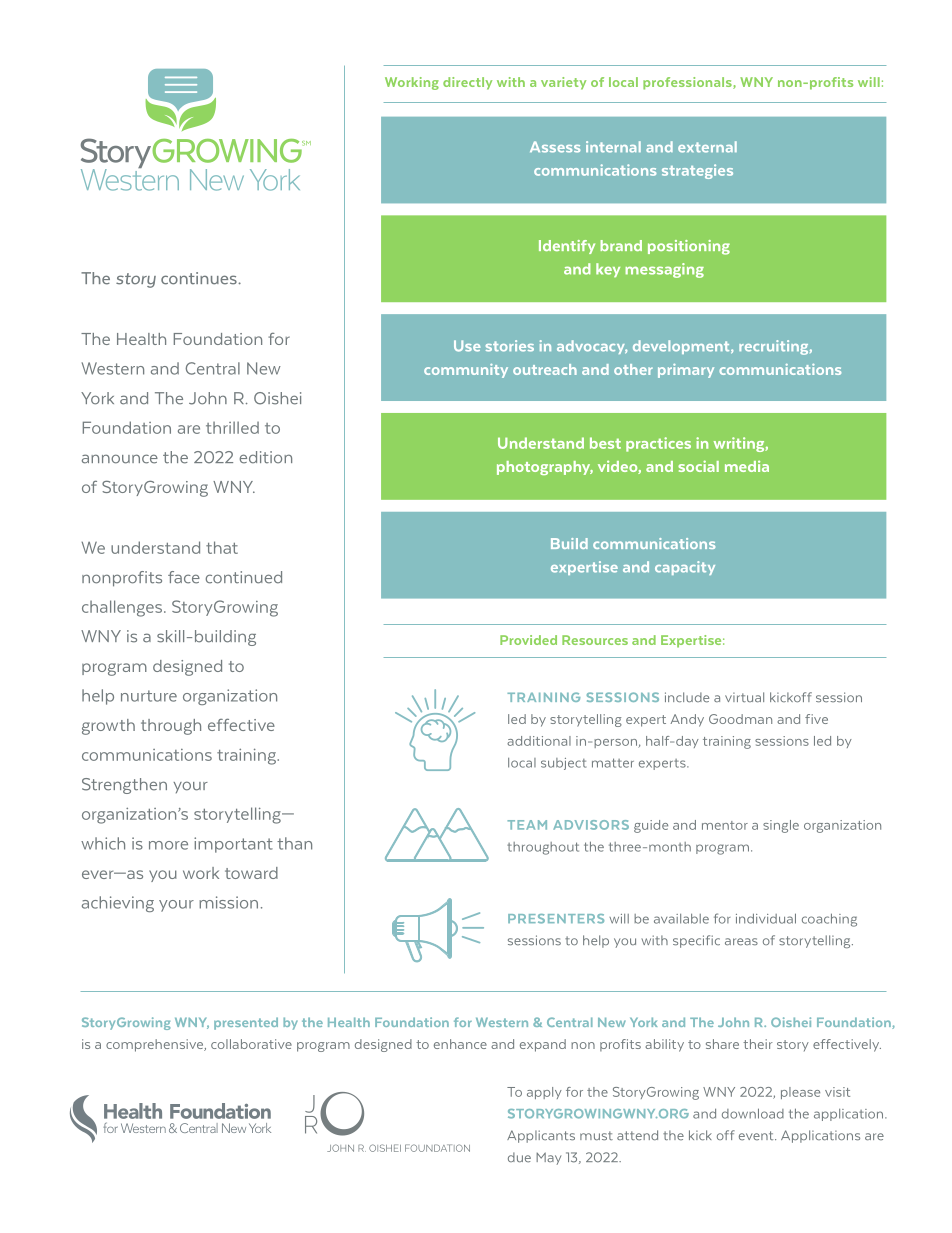 The width and height of the screenshot is (952, 1233). I want to click on directly, so click(467, 83).
